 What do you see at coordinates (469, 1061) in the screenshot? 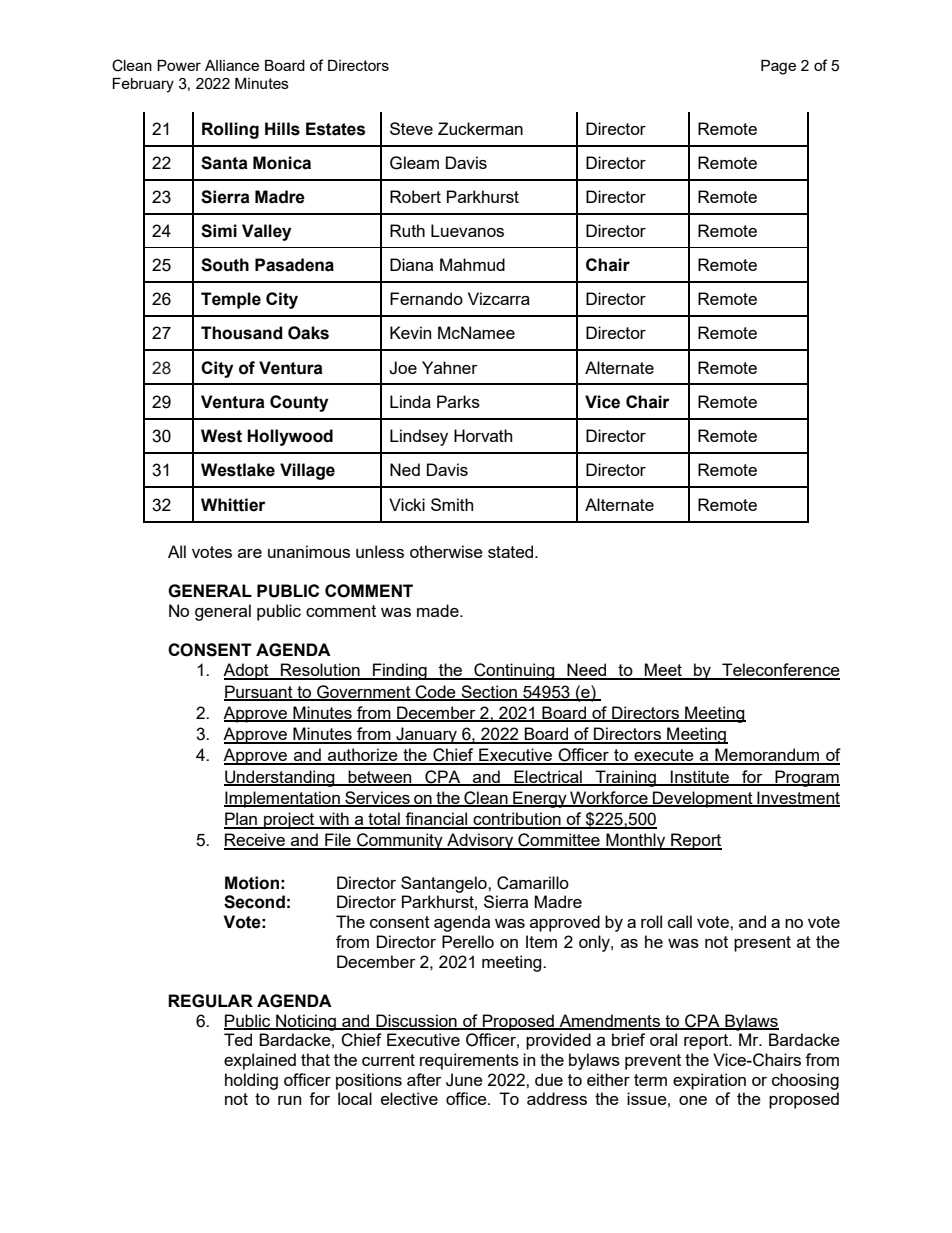
I see `requirements` at bounding box center [469, 1061].
